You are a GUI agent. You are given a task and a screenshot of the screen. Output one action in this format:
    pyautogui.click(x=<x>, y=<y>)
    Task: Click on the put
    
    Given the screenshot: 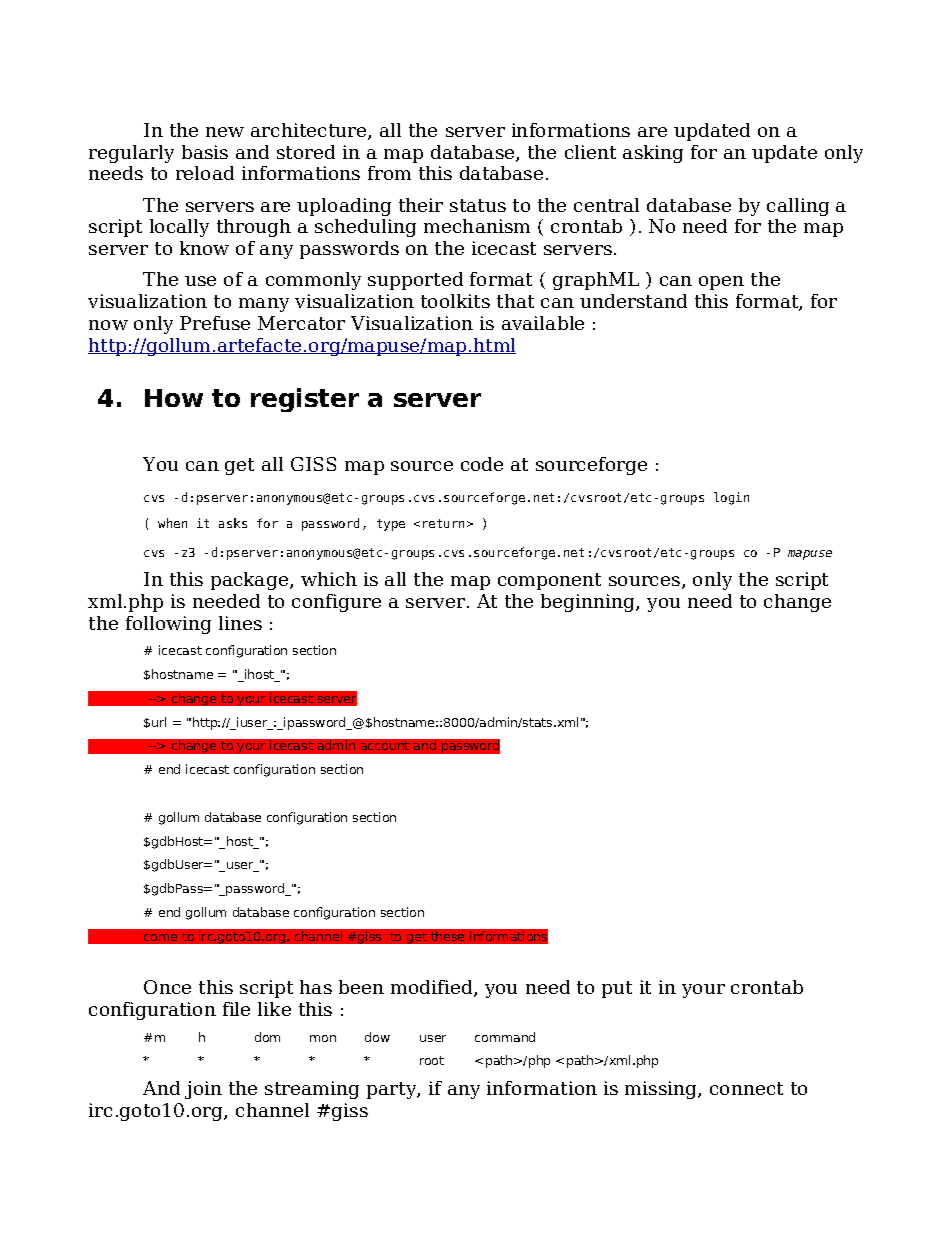 What is the action you would take?
    pyautogui.click(x=617, y=989)
